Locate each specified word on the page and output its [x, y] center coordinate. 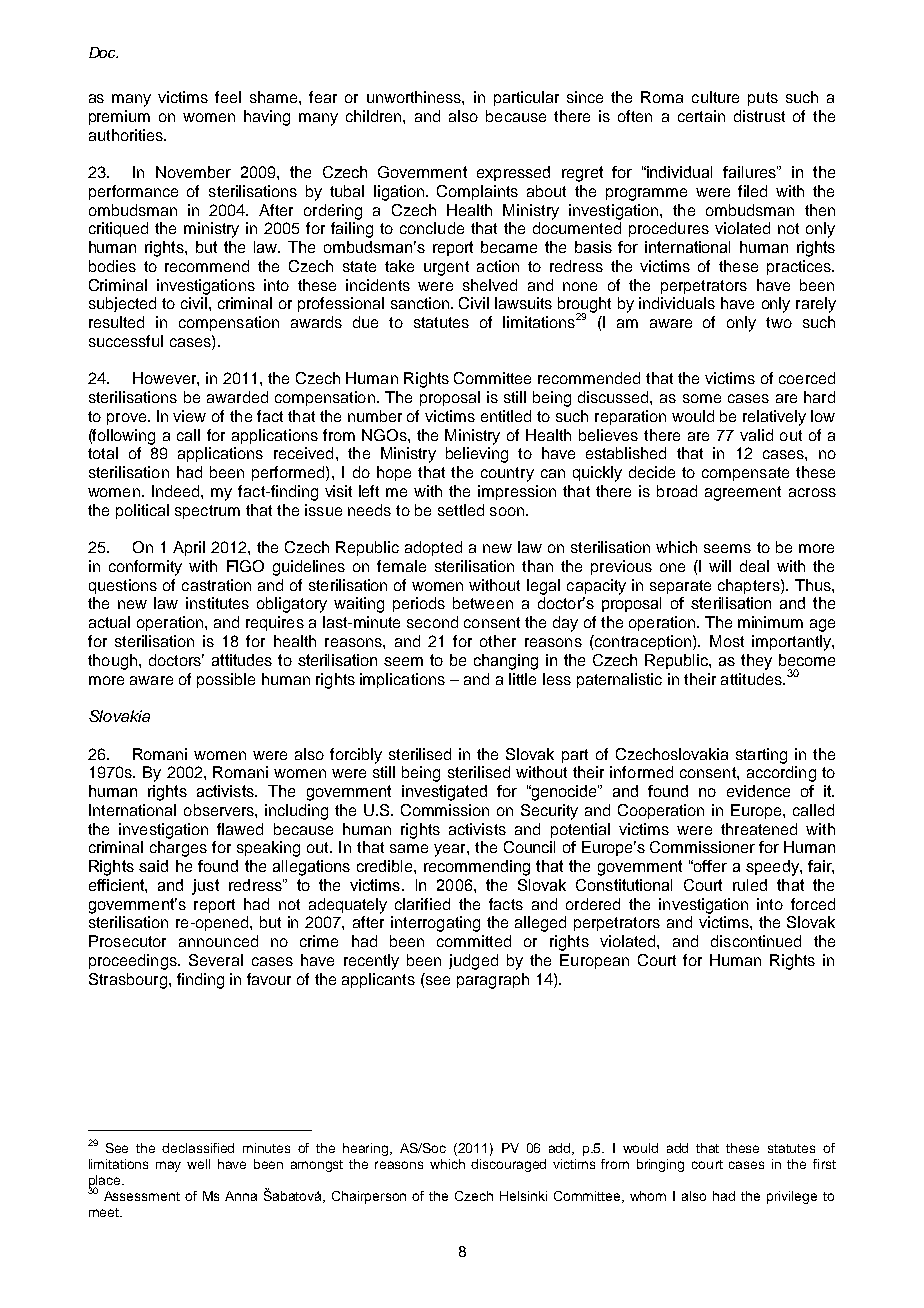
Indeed [177, 491]
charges [178, 849]
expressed [513, 173]
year [451, 850]
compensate [745, 474]
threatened [759, 829]
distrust [759, 116]
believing [477, 455]
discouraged [508, 1165]
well [198, 1164]
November [193, 172]
